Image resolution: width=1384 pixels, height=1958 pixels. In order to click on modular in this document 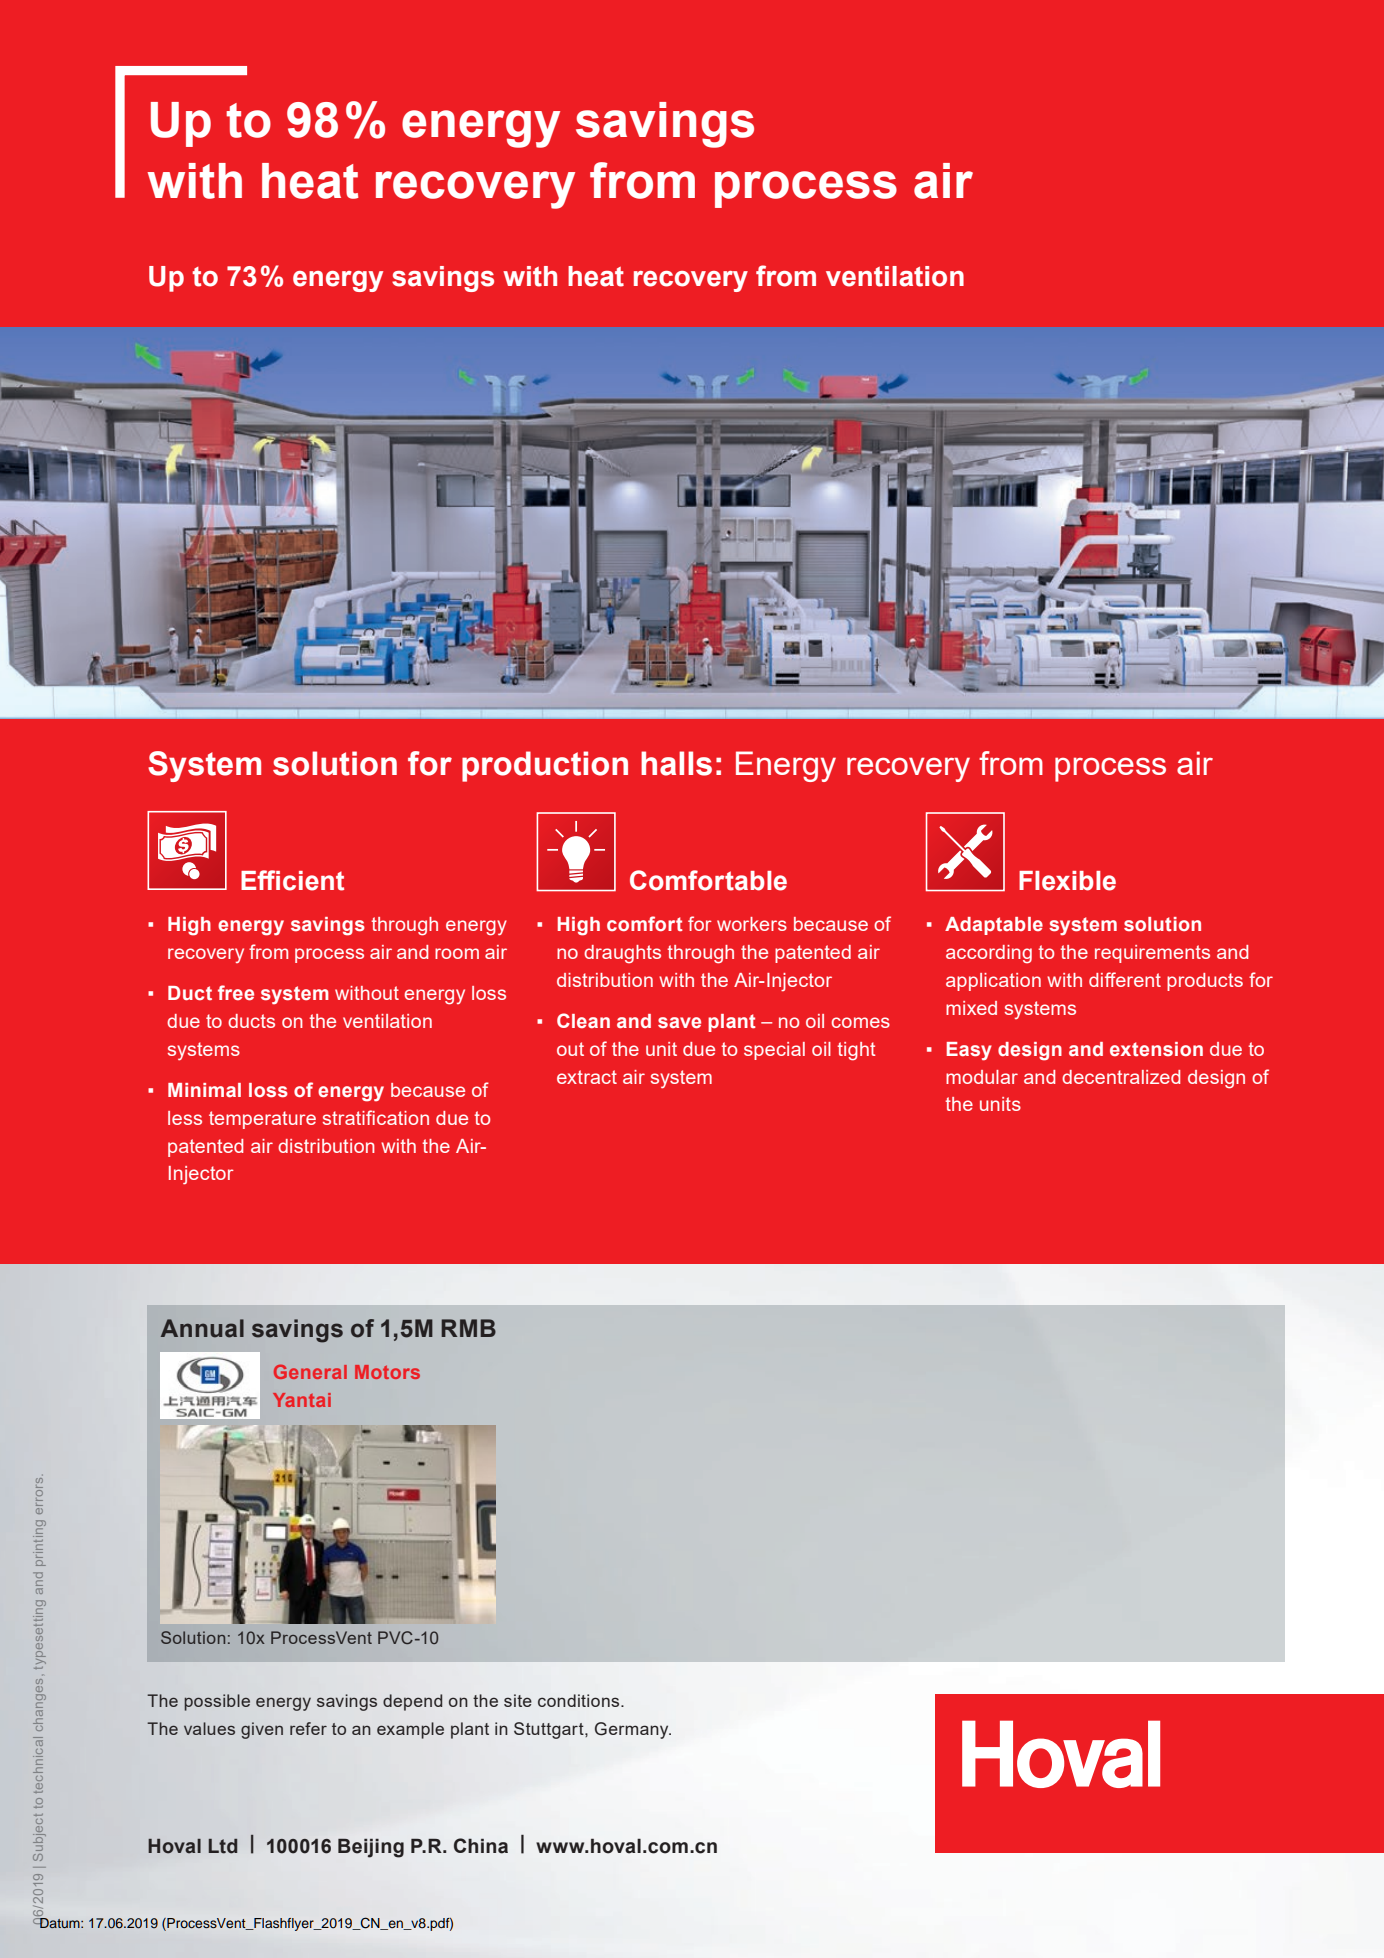, I will do `click(982, 1077)`.
